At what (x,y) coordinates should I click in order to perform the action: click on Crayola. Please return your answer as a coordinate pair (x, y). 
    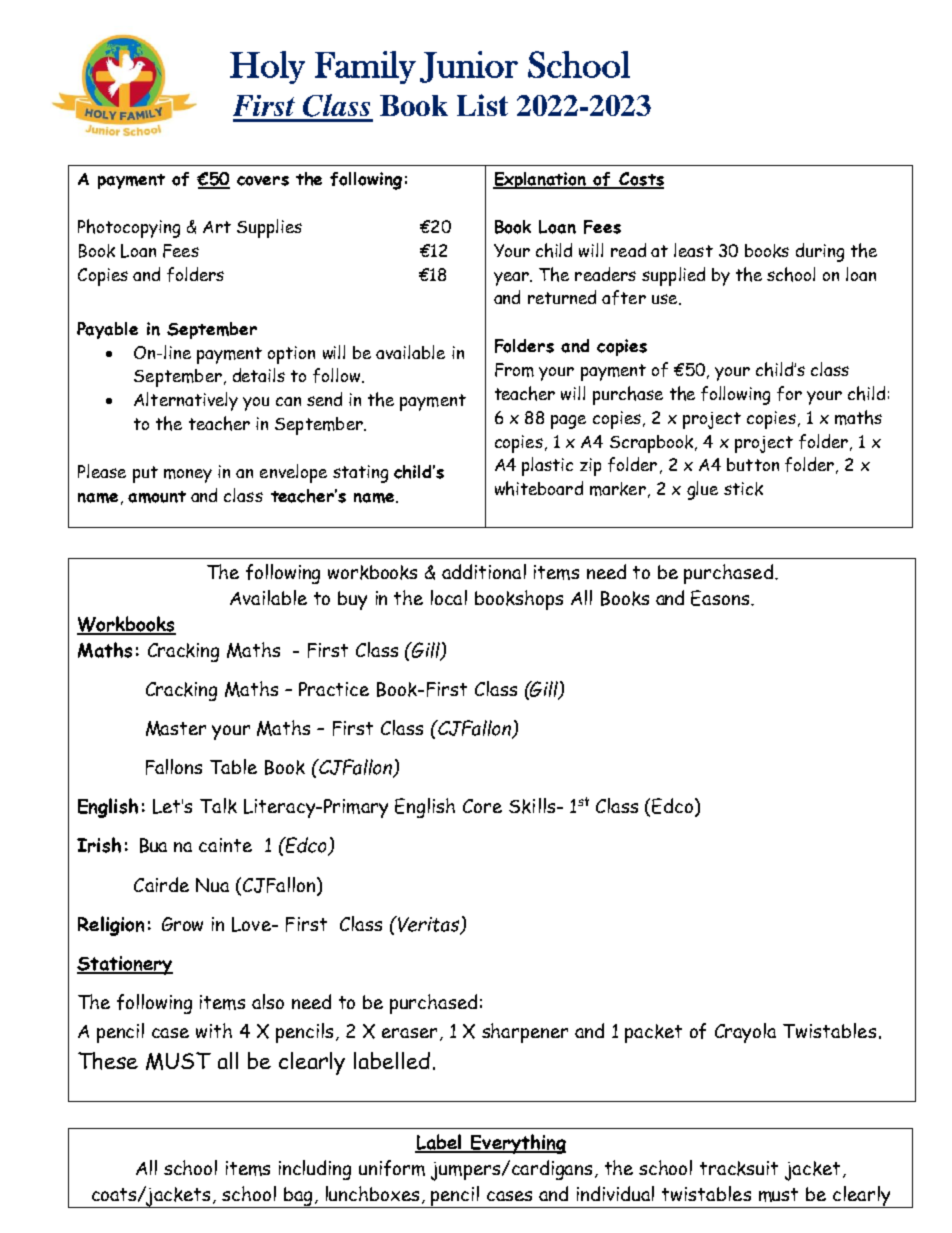
    Looking at the image, I should click on (745, 1033).
